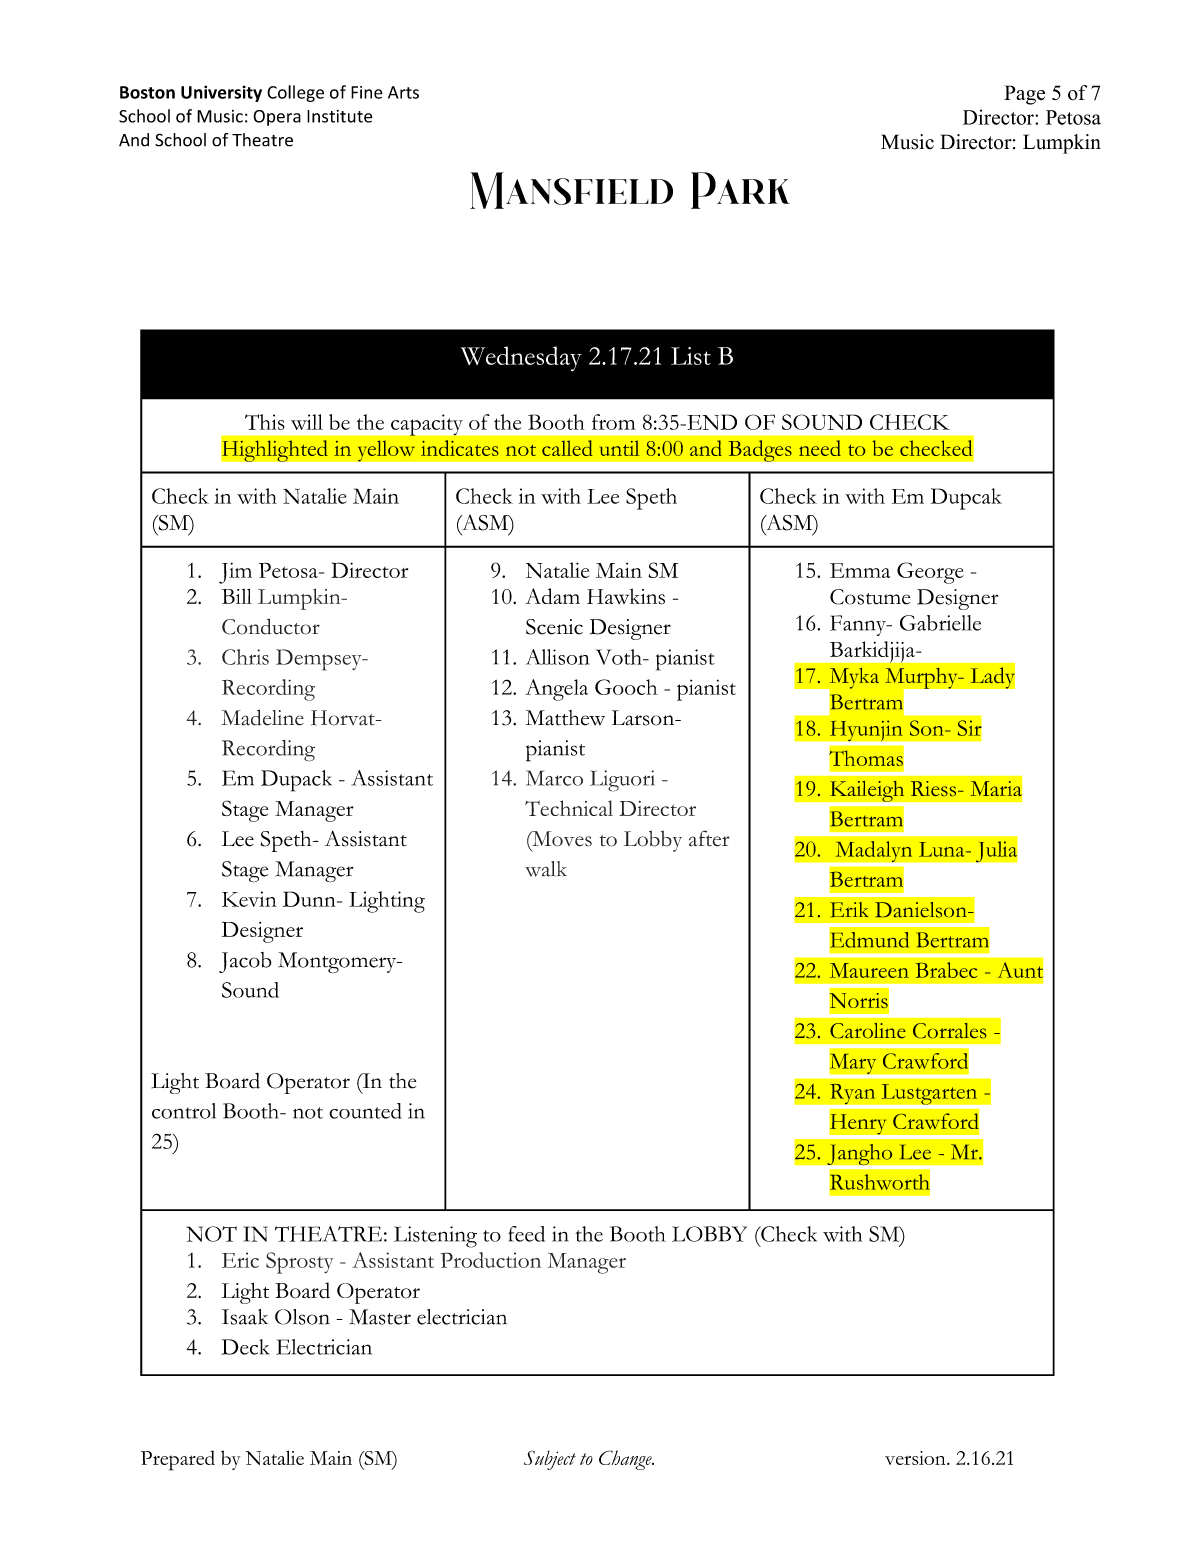 The height and width of the screenshot is (1544, 1193). What do you see at coordinates (403, 92) in the screenshot?
I see `Arts` at bounding box center [403, 92].
